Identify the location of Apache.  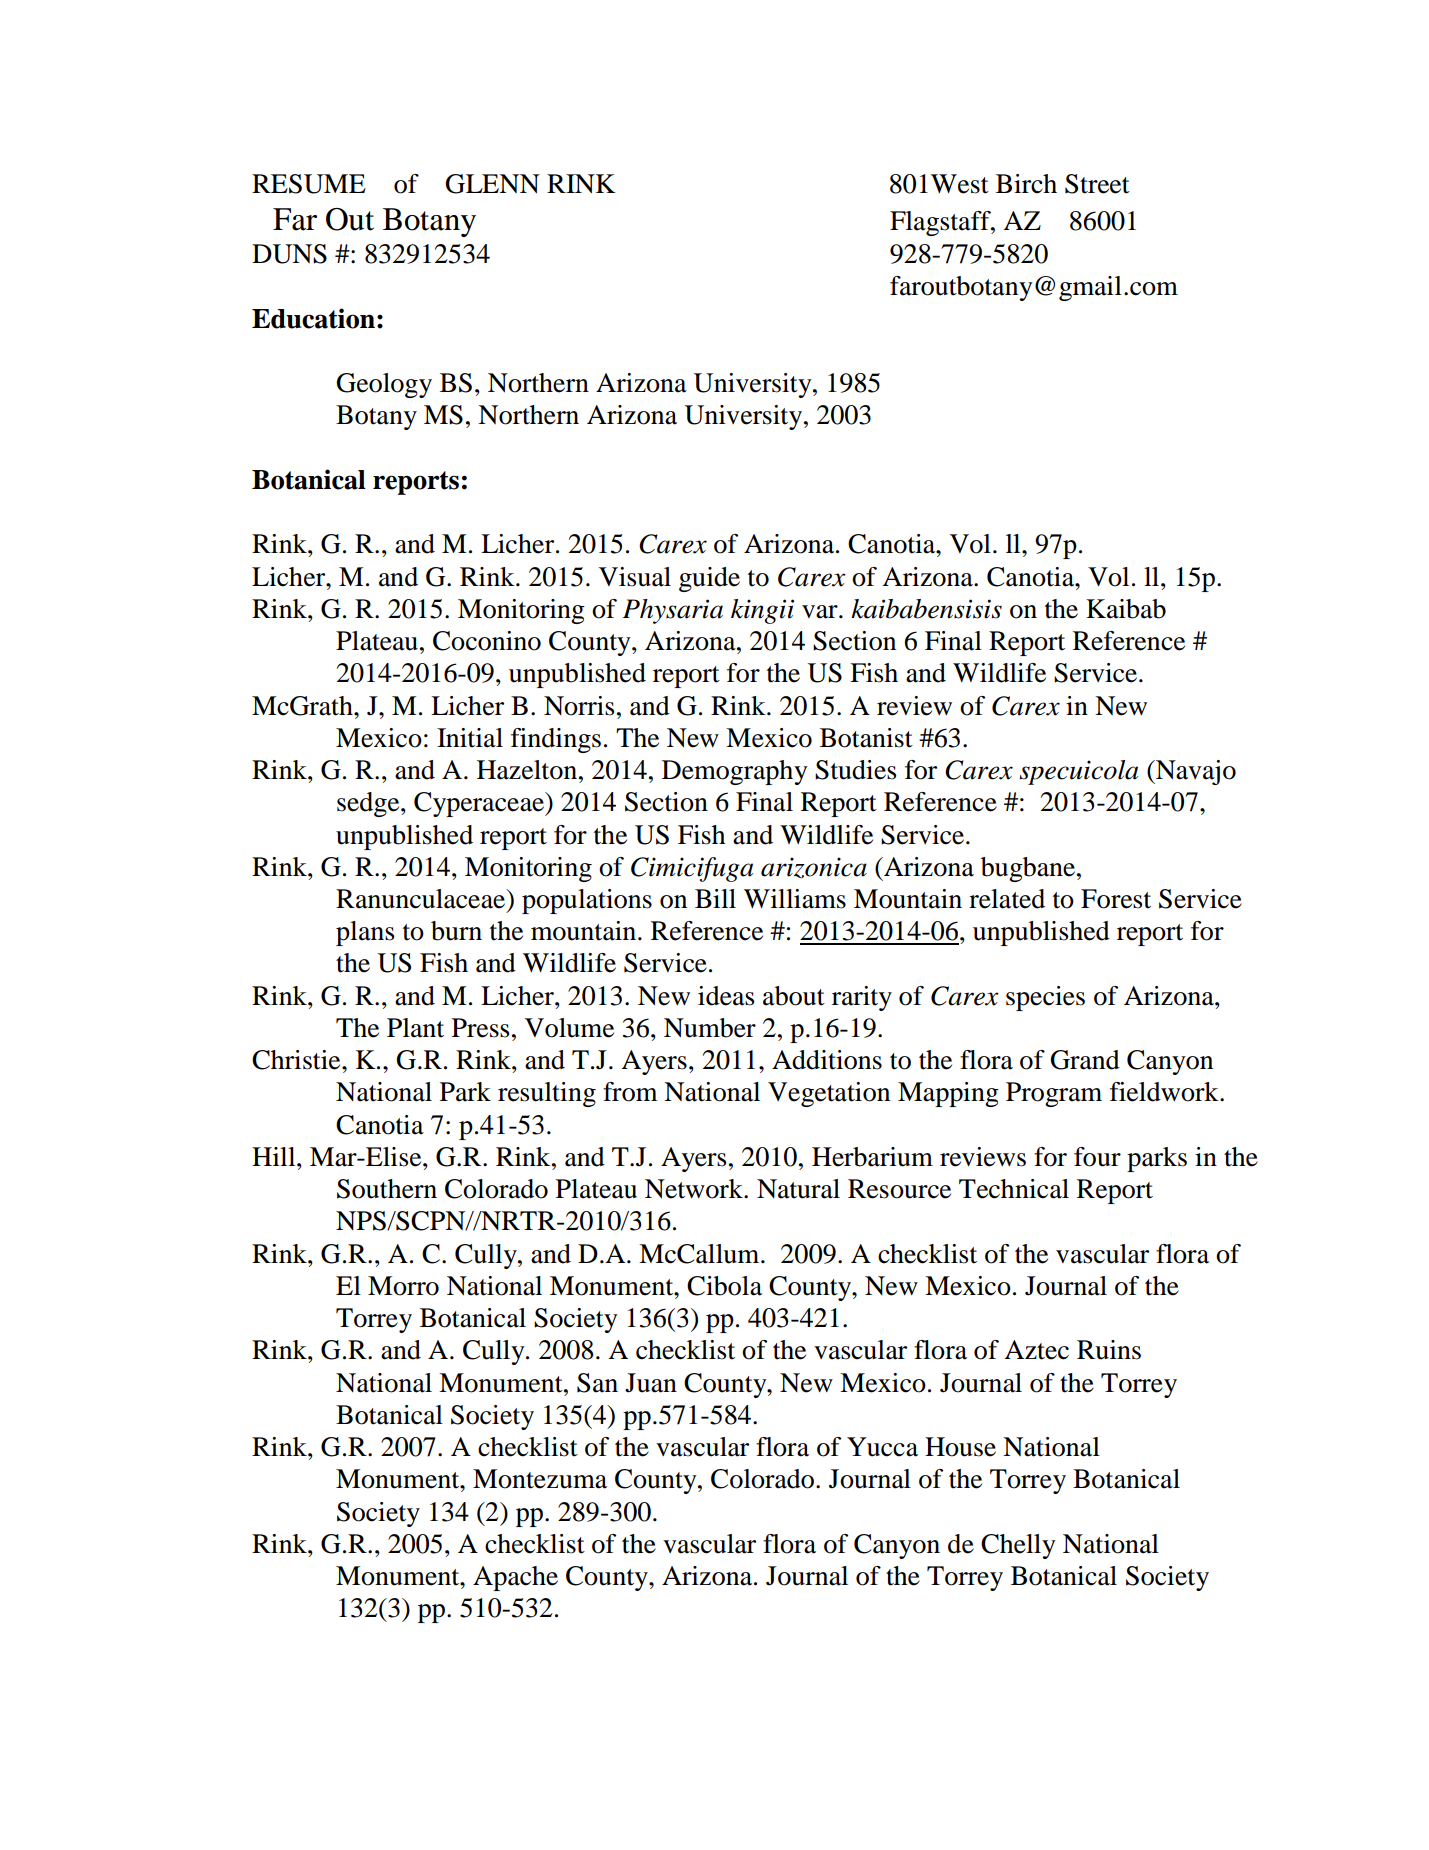
(515, 1578).
